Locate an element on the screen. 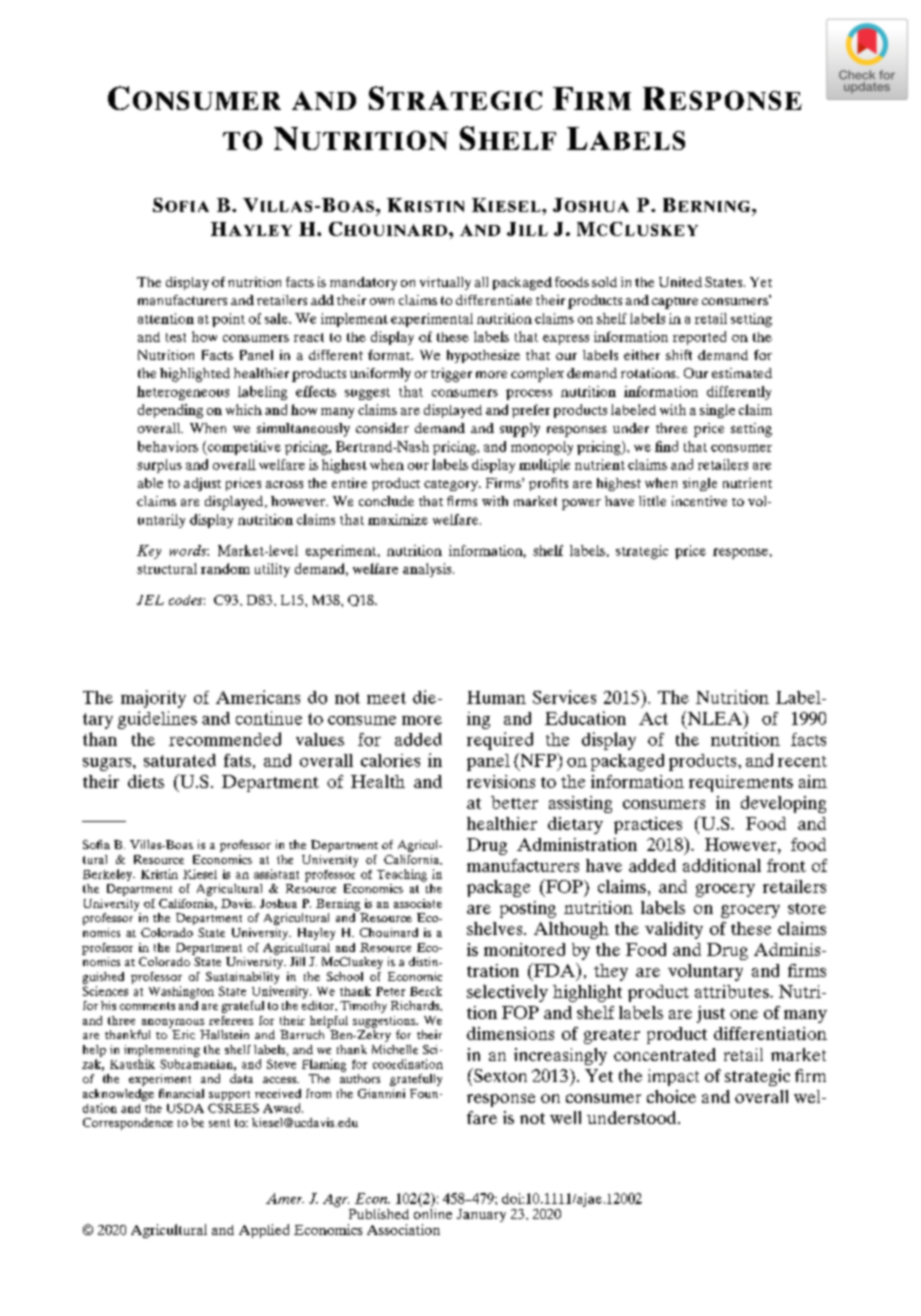 This screenshot has width=921, height=1316. virtually is located at coordinates (445, 283).
